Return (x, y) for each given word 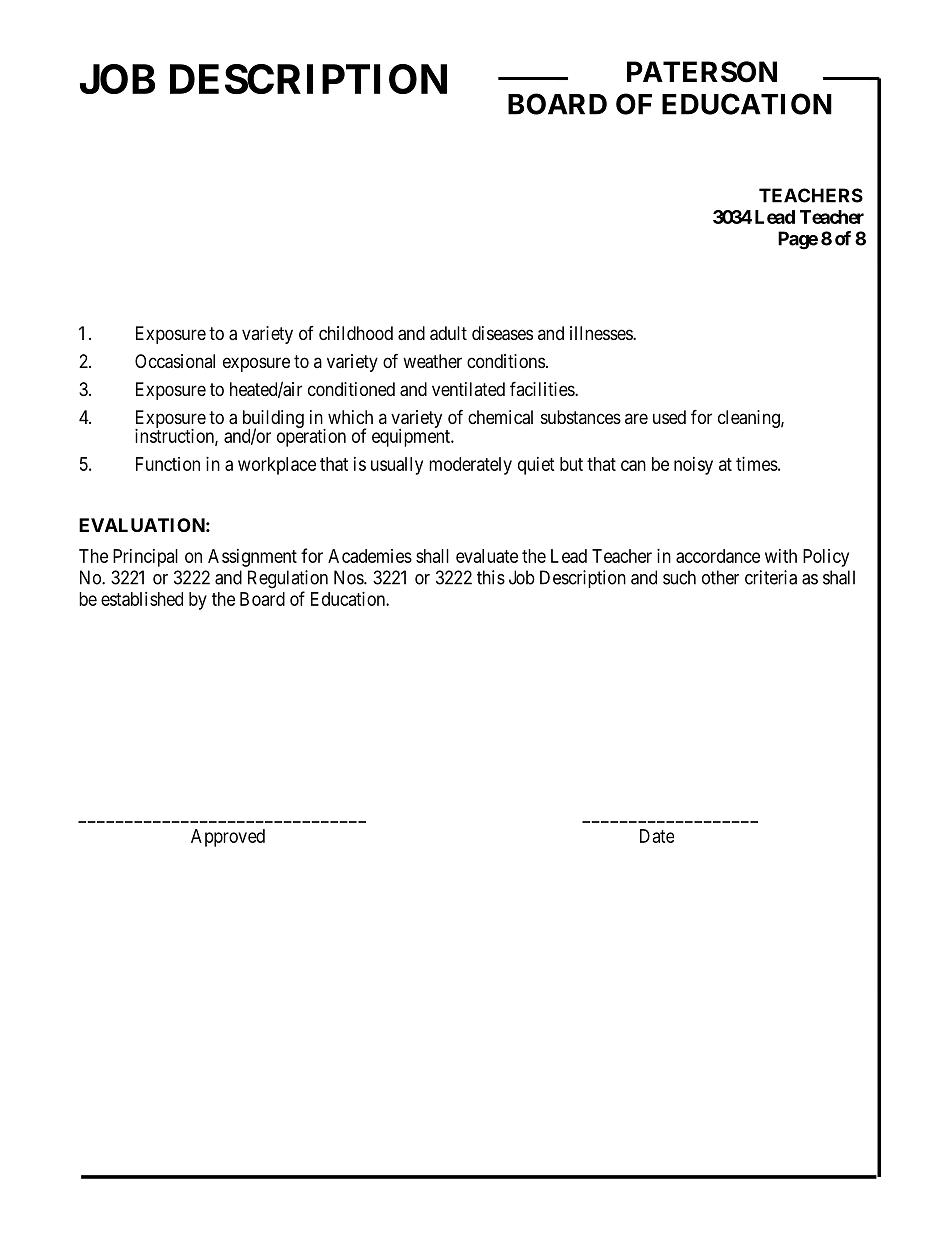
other (720, 577)
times (757, 464)
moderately (470, 466)
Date (657, 836)
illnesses (602, 333)
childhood (356, 333)
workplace (277, 466)
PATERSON (702, 72)
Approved (228, 838)
